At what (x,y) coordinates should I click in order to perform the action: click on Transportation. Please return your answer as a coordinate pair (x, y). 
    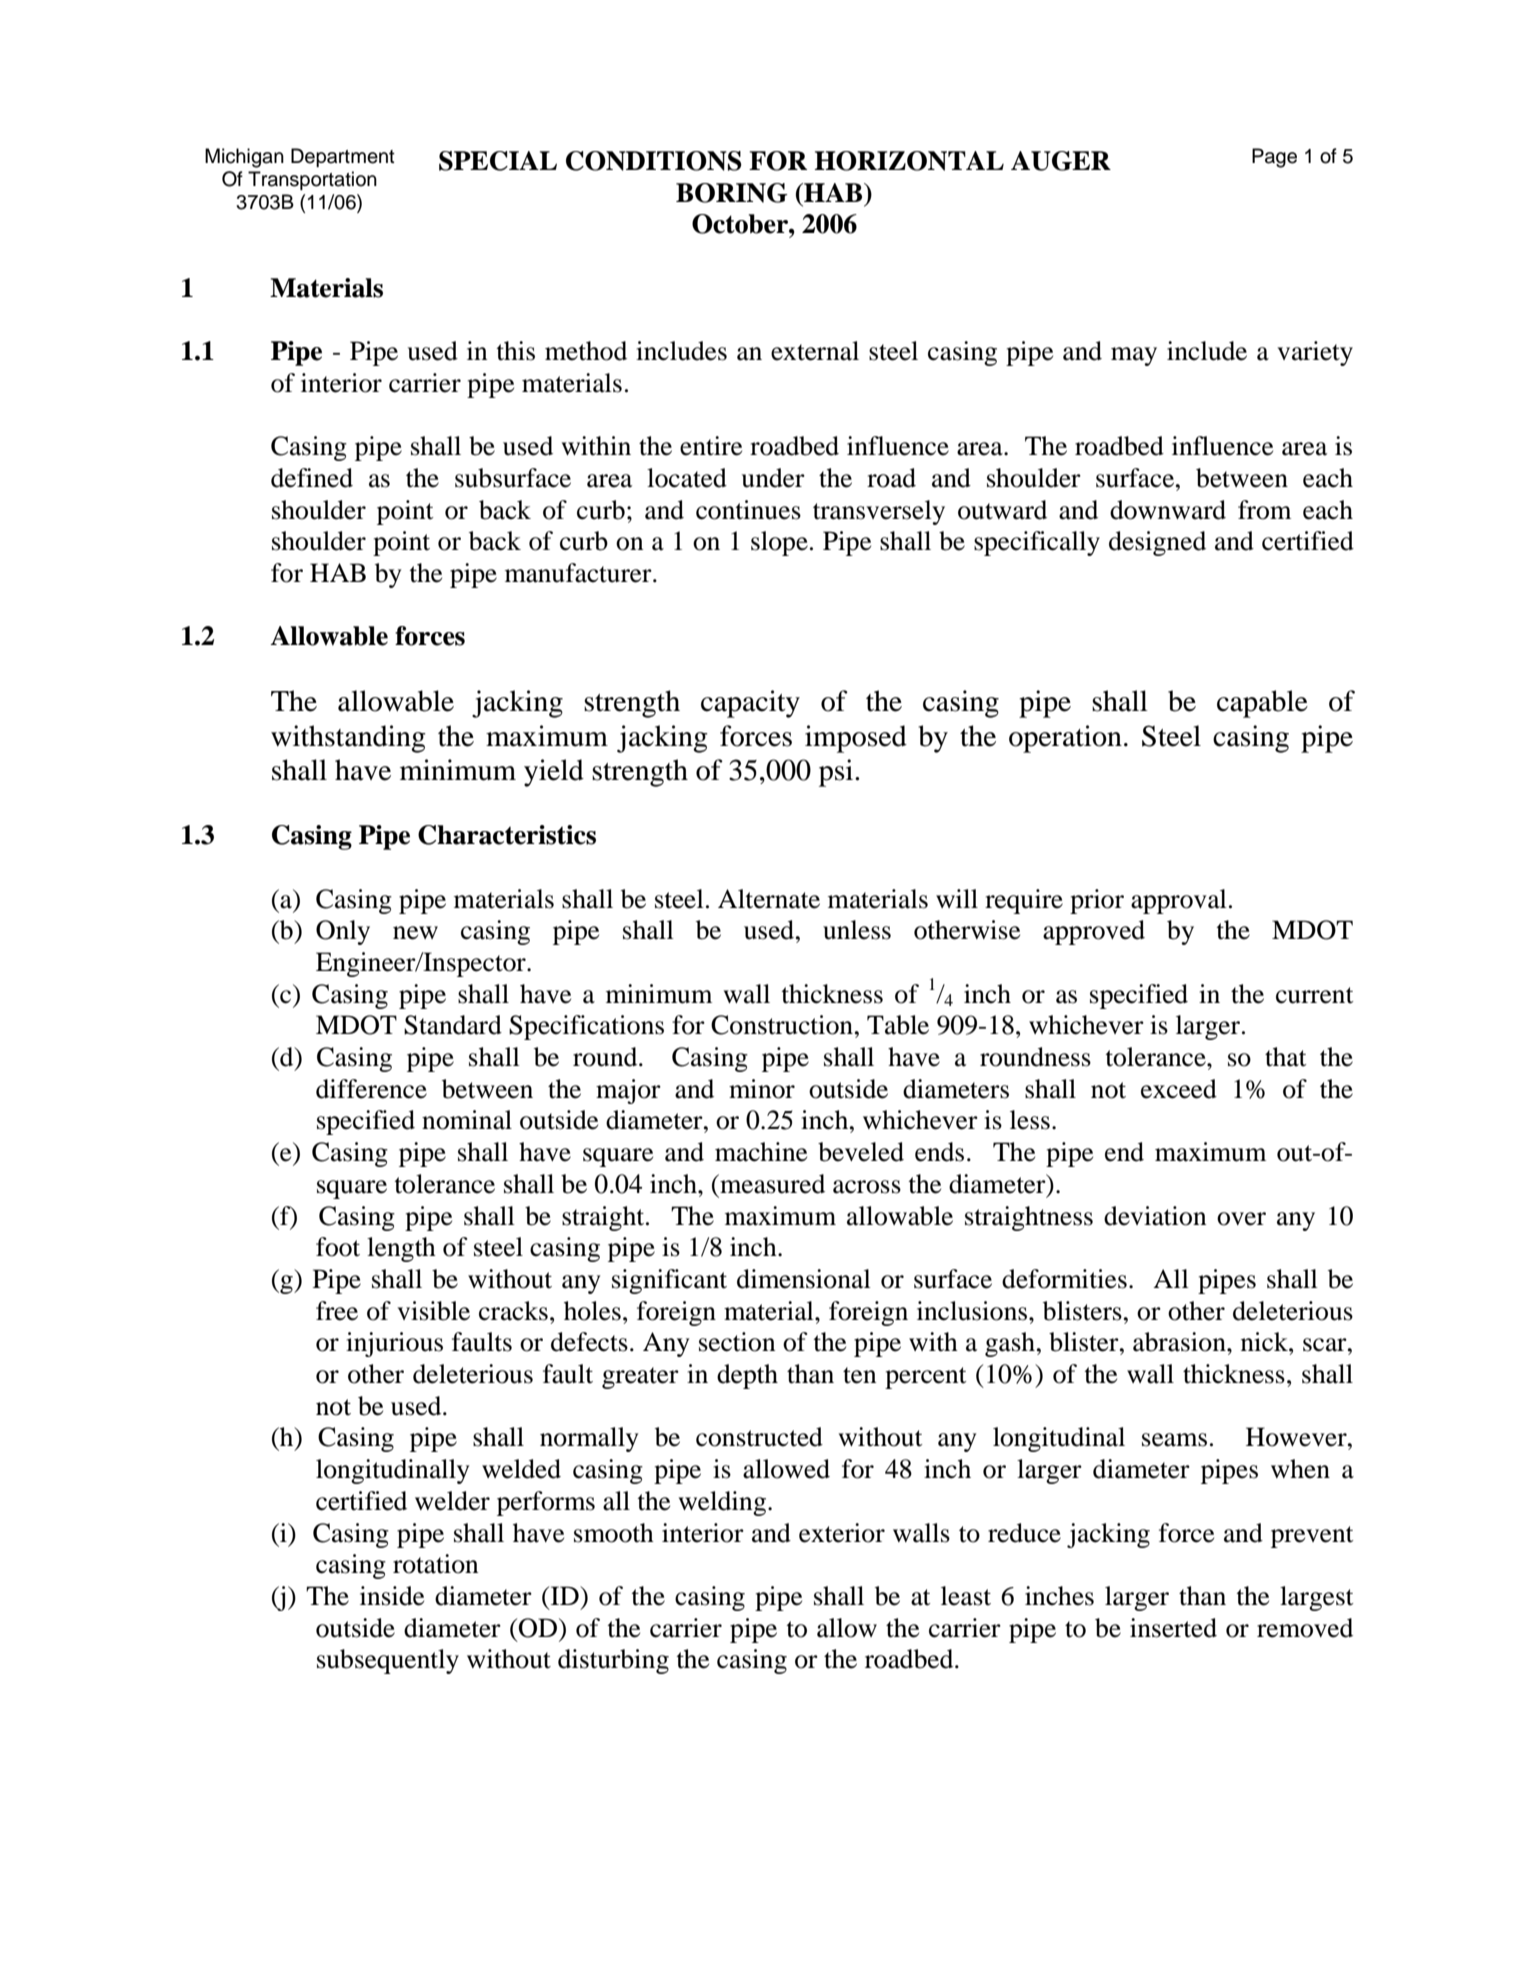
    Looking at the image, I should click on (312, 180).
